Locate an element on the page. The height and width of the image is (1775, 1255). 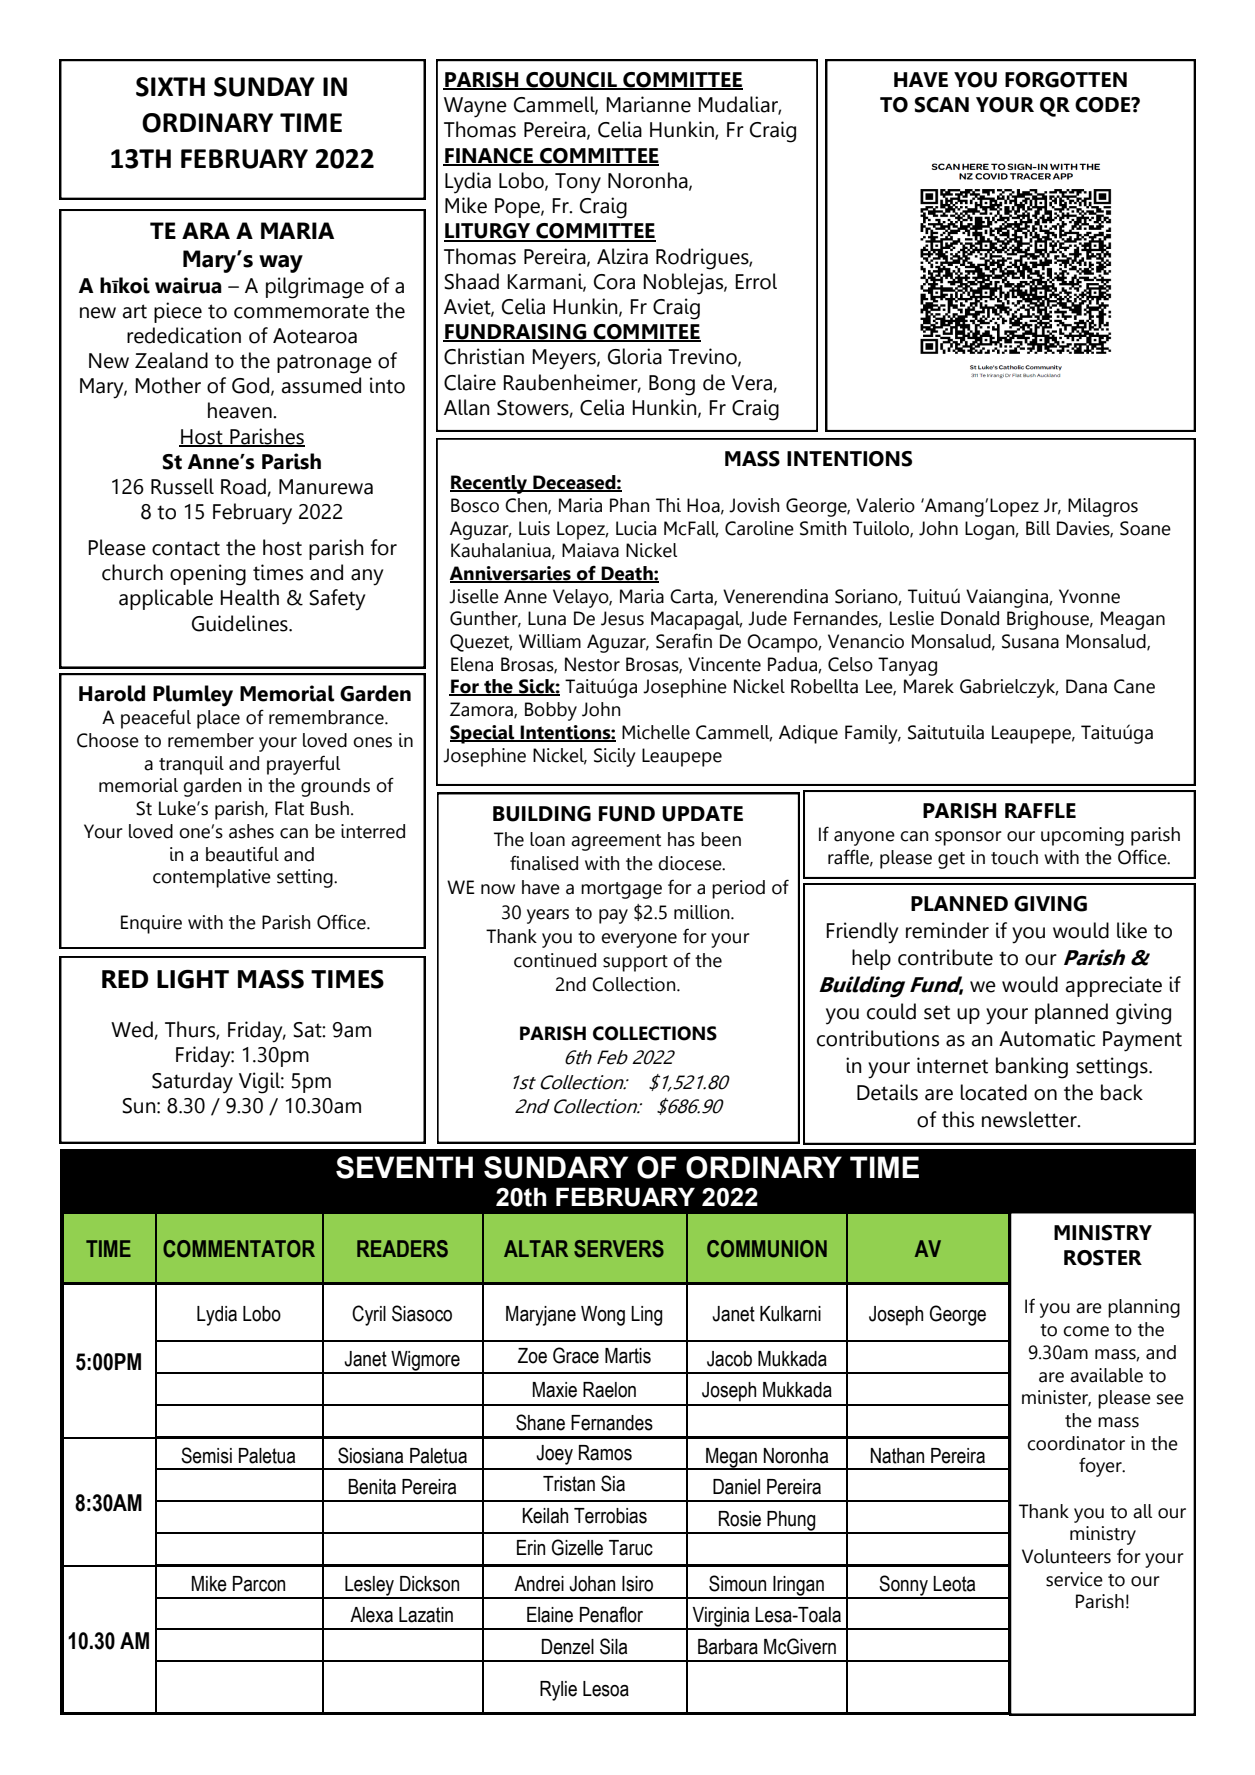
SUNDAY is located at coordinates (264, 87).
